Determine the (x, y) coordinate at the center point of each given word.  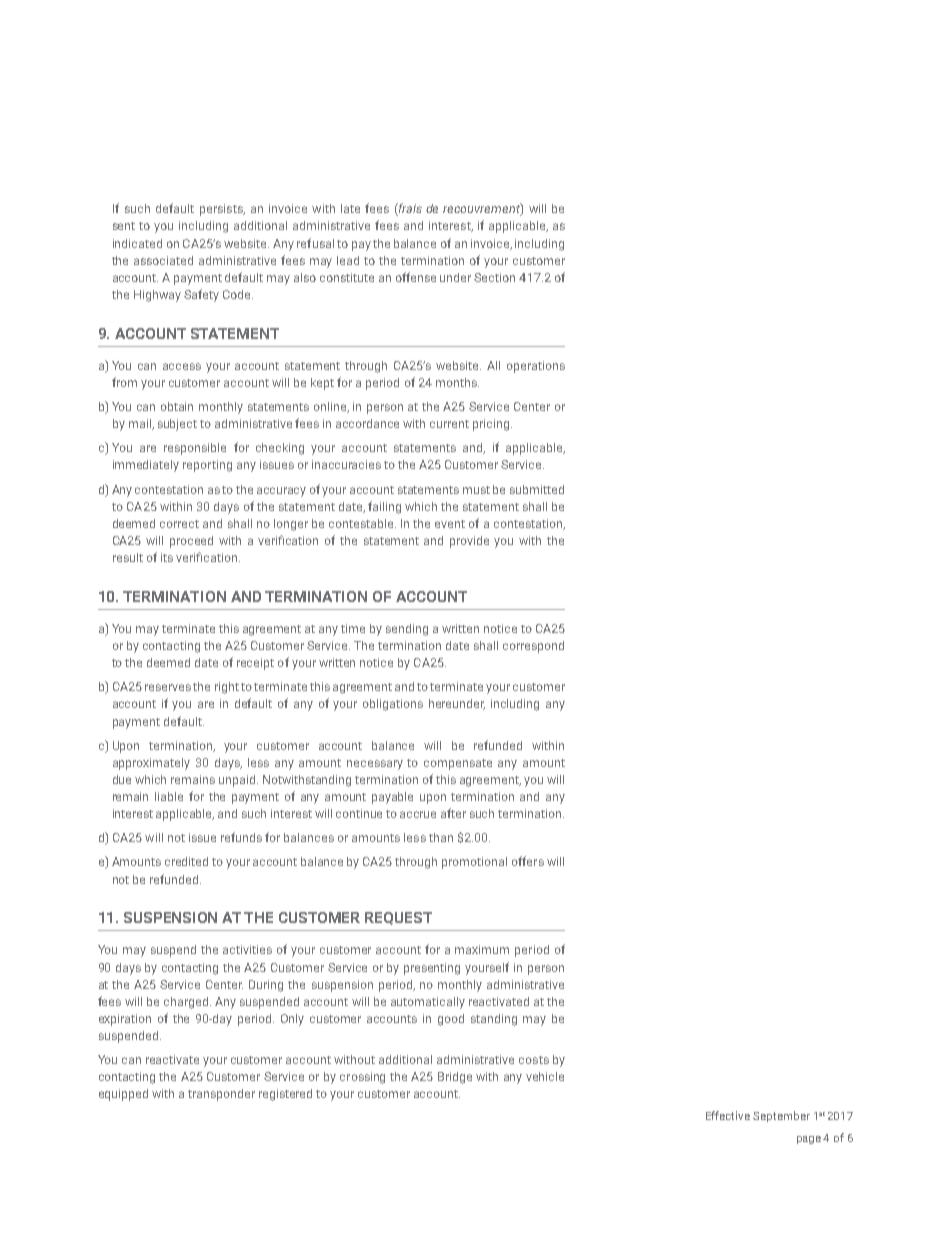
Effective (728, 1115)
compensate (458, 764)
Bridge (455, 1078)
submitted (537, 489)
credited (186, 861)
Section (494, 277)
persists (222, 210)
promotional (474, 863)
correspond (533, 647)
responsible (195, 449)
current (449, 424)
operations (536, 367)
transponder (221, 1095)
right (227, 688)
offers (528, 861)
